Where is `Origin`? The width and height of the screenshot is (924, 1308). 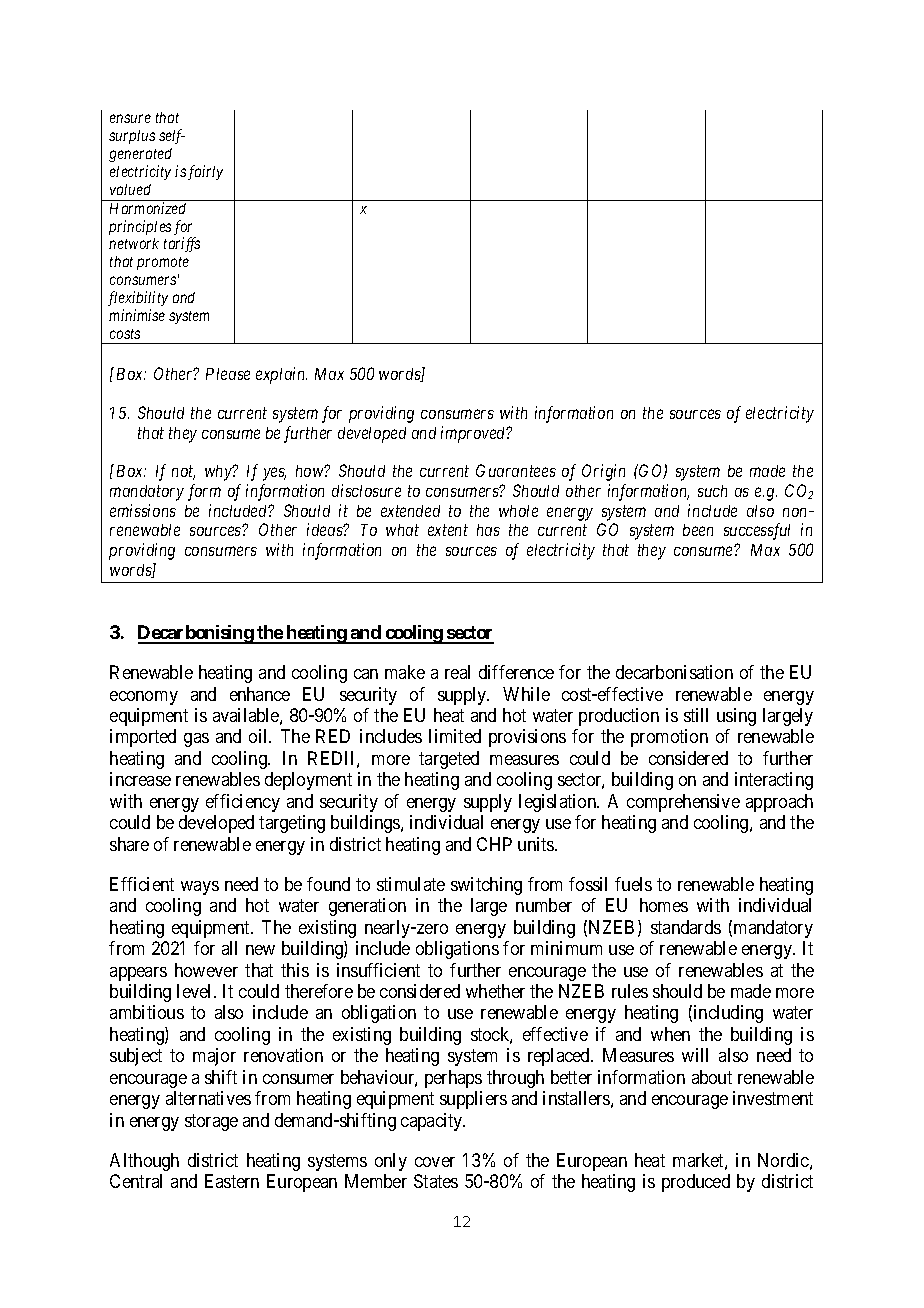
Origin is located at coordinates (603, 472).
